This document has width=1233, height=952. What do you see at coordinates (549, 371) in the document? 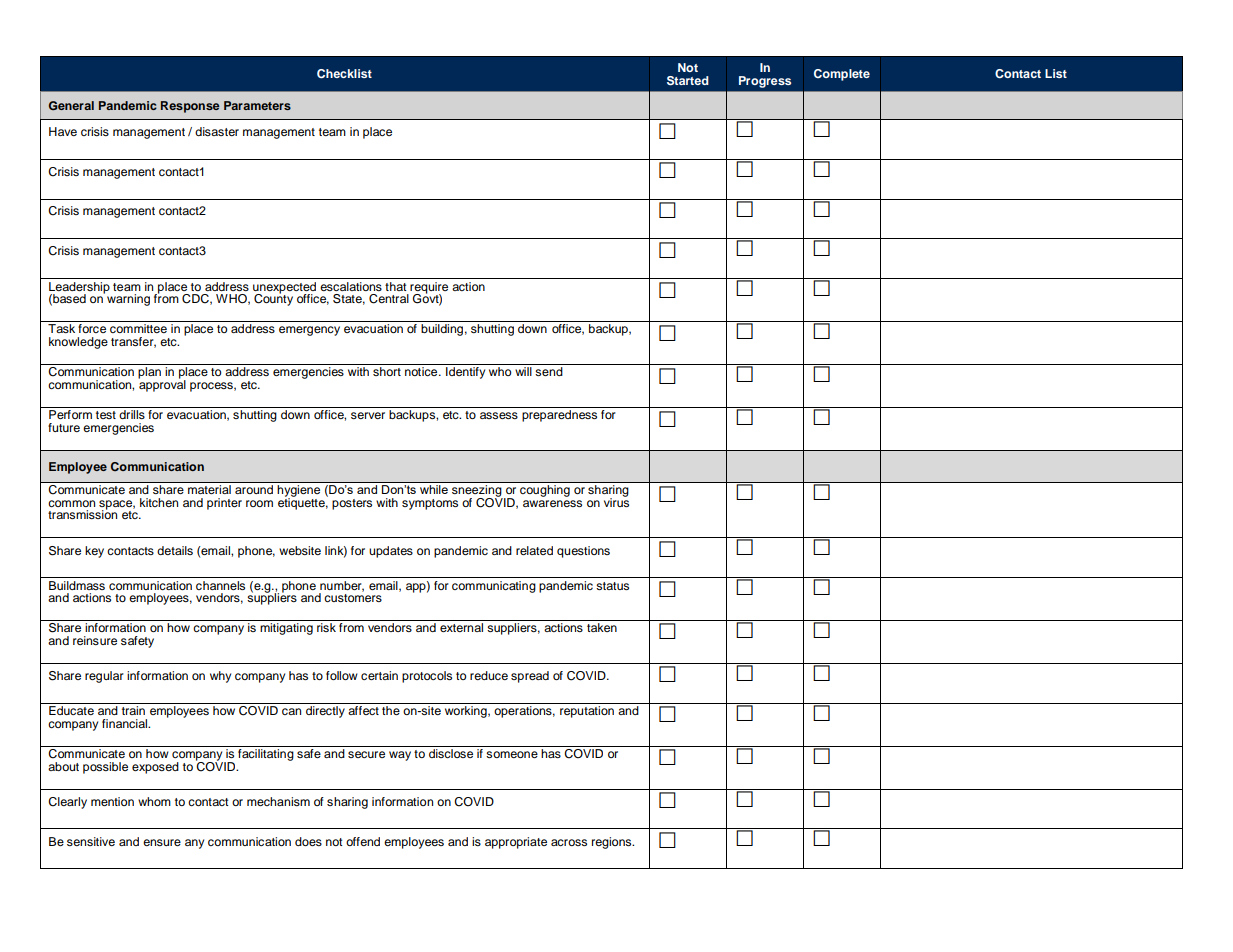
I see `send` at bounding box center [549, 371].
